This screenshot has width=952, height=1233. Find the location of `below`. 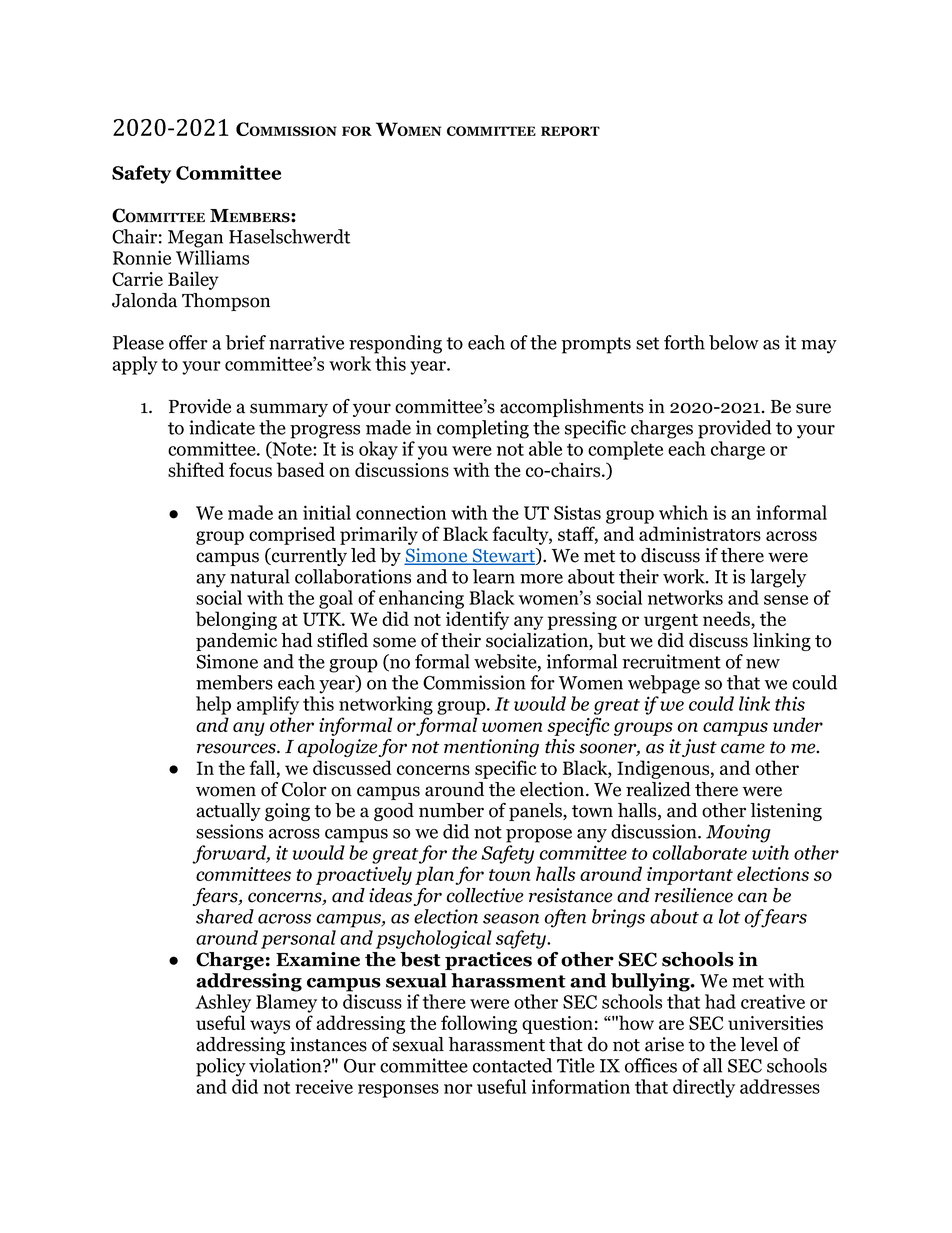

below is located at coordinates (734, 342).
